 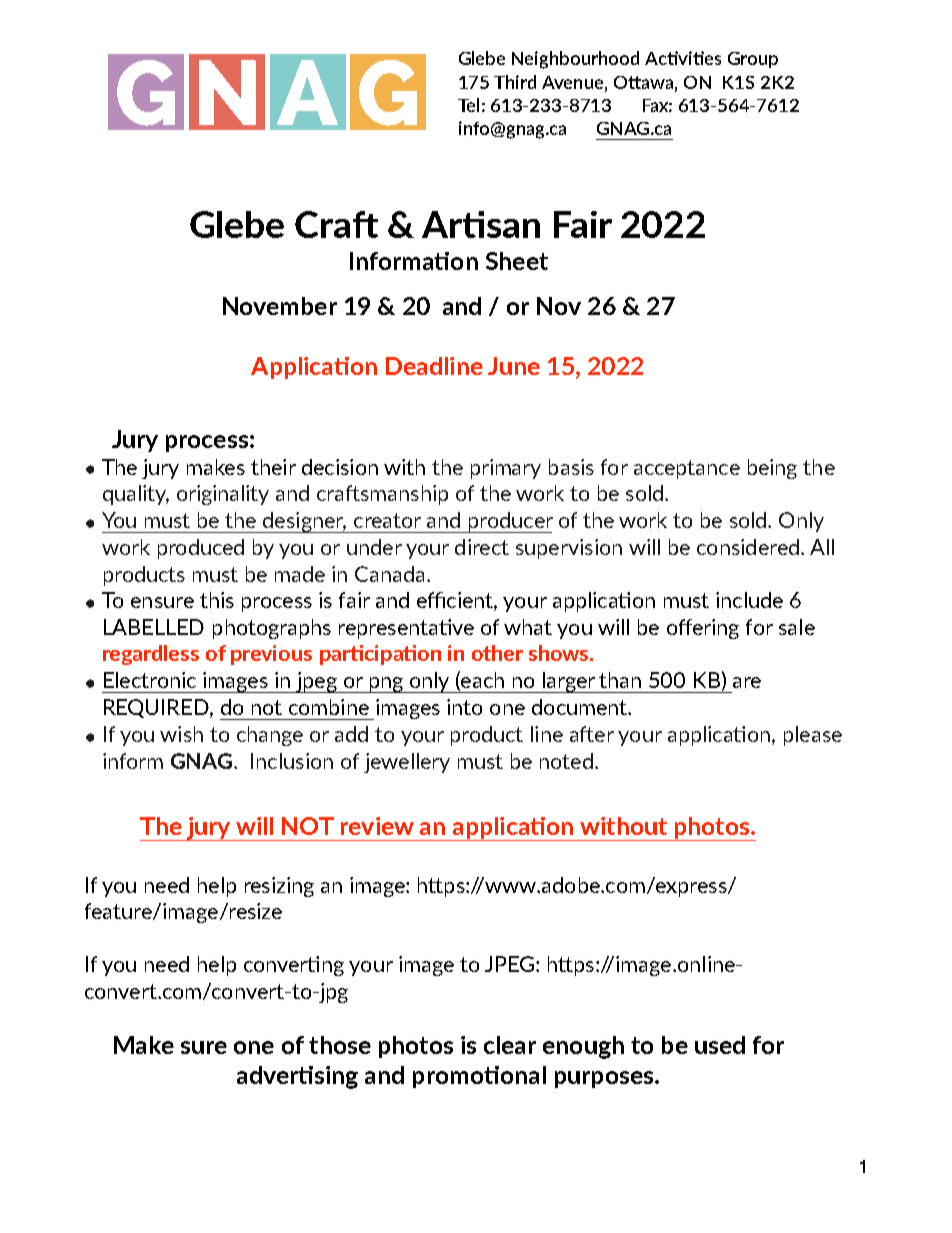 What do you see at coordinates (748, 547) in the document?
I see `considered` at bounding box center [748, 547].
